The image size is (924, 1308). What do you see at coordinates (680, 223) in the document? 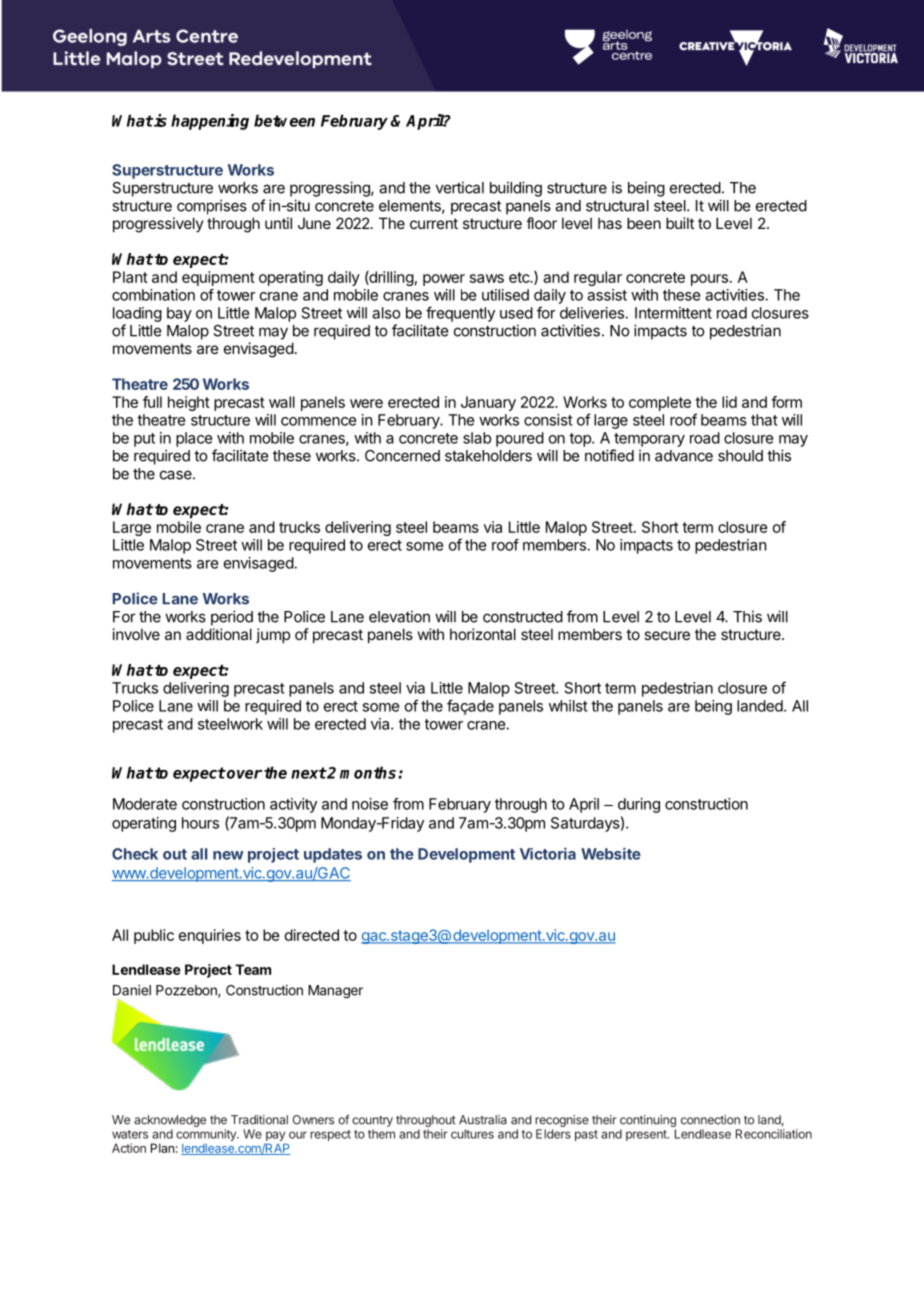
I see `built` at bounding box center [680, 223].
